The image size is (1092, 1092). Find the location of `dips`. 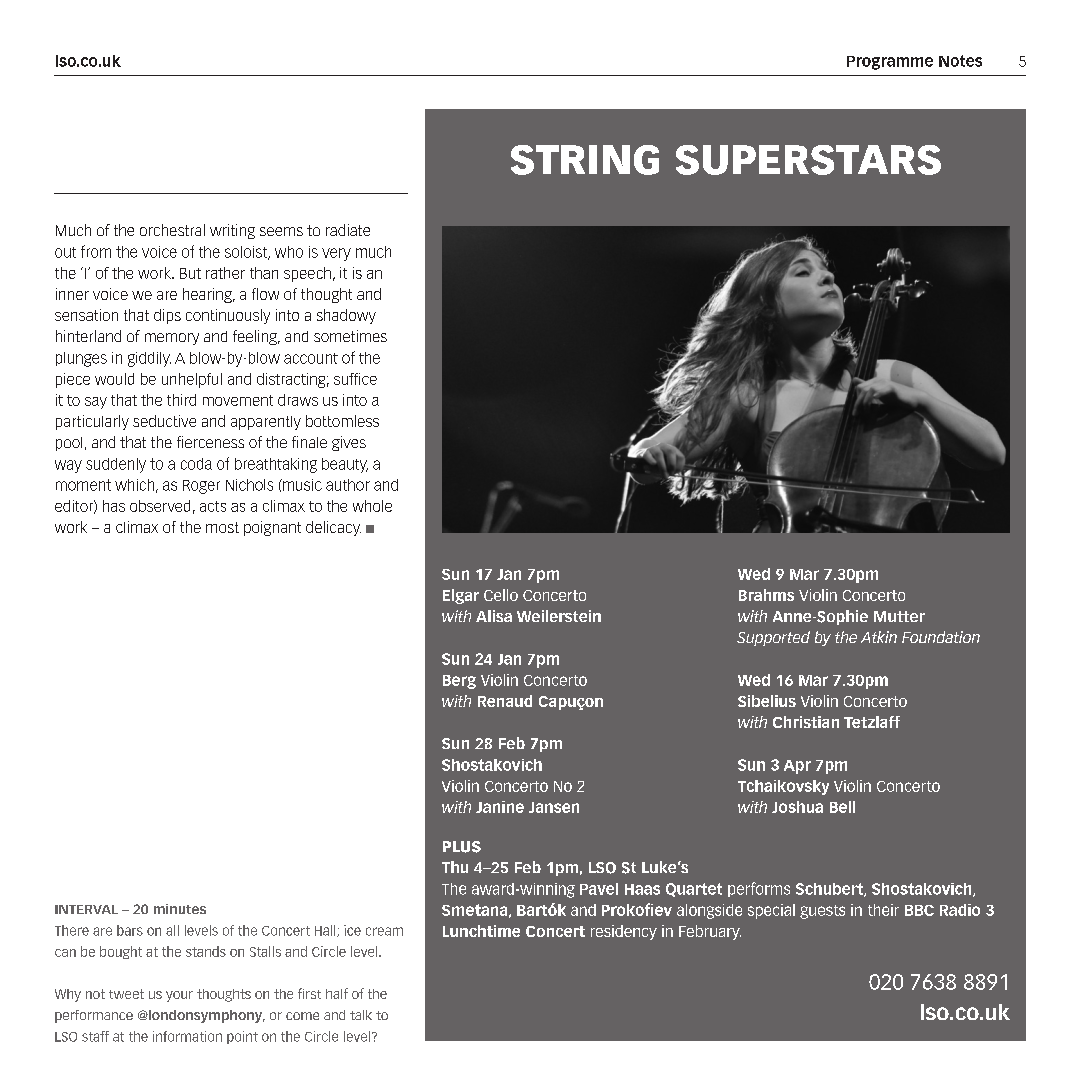

dips is located at coordinates (167, 316).
